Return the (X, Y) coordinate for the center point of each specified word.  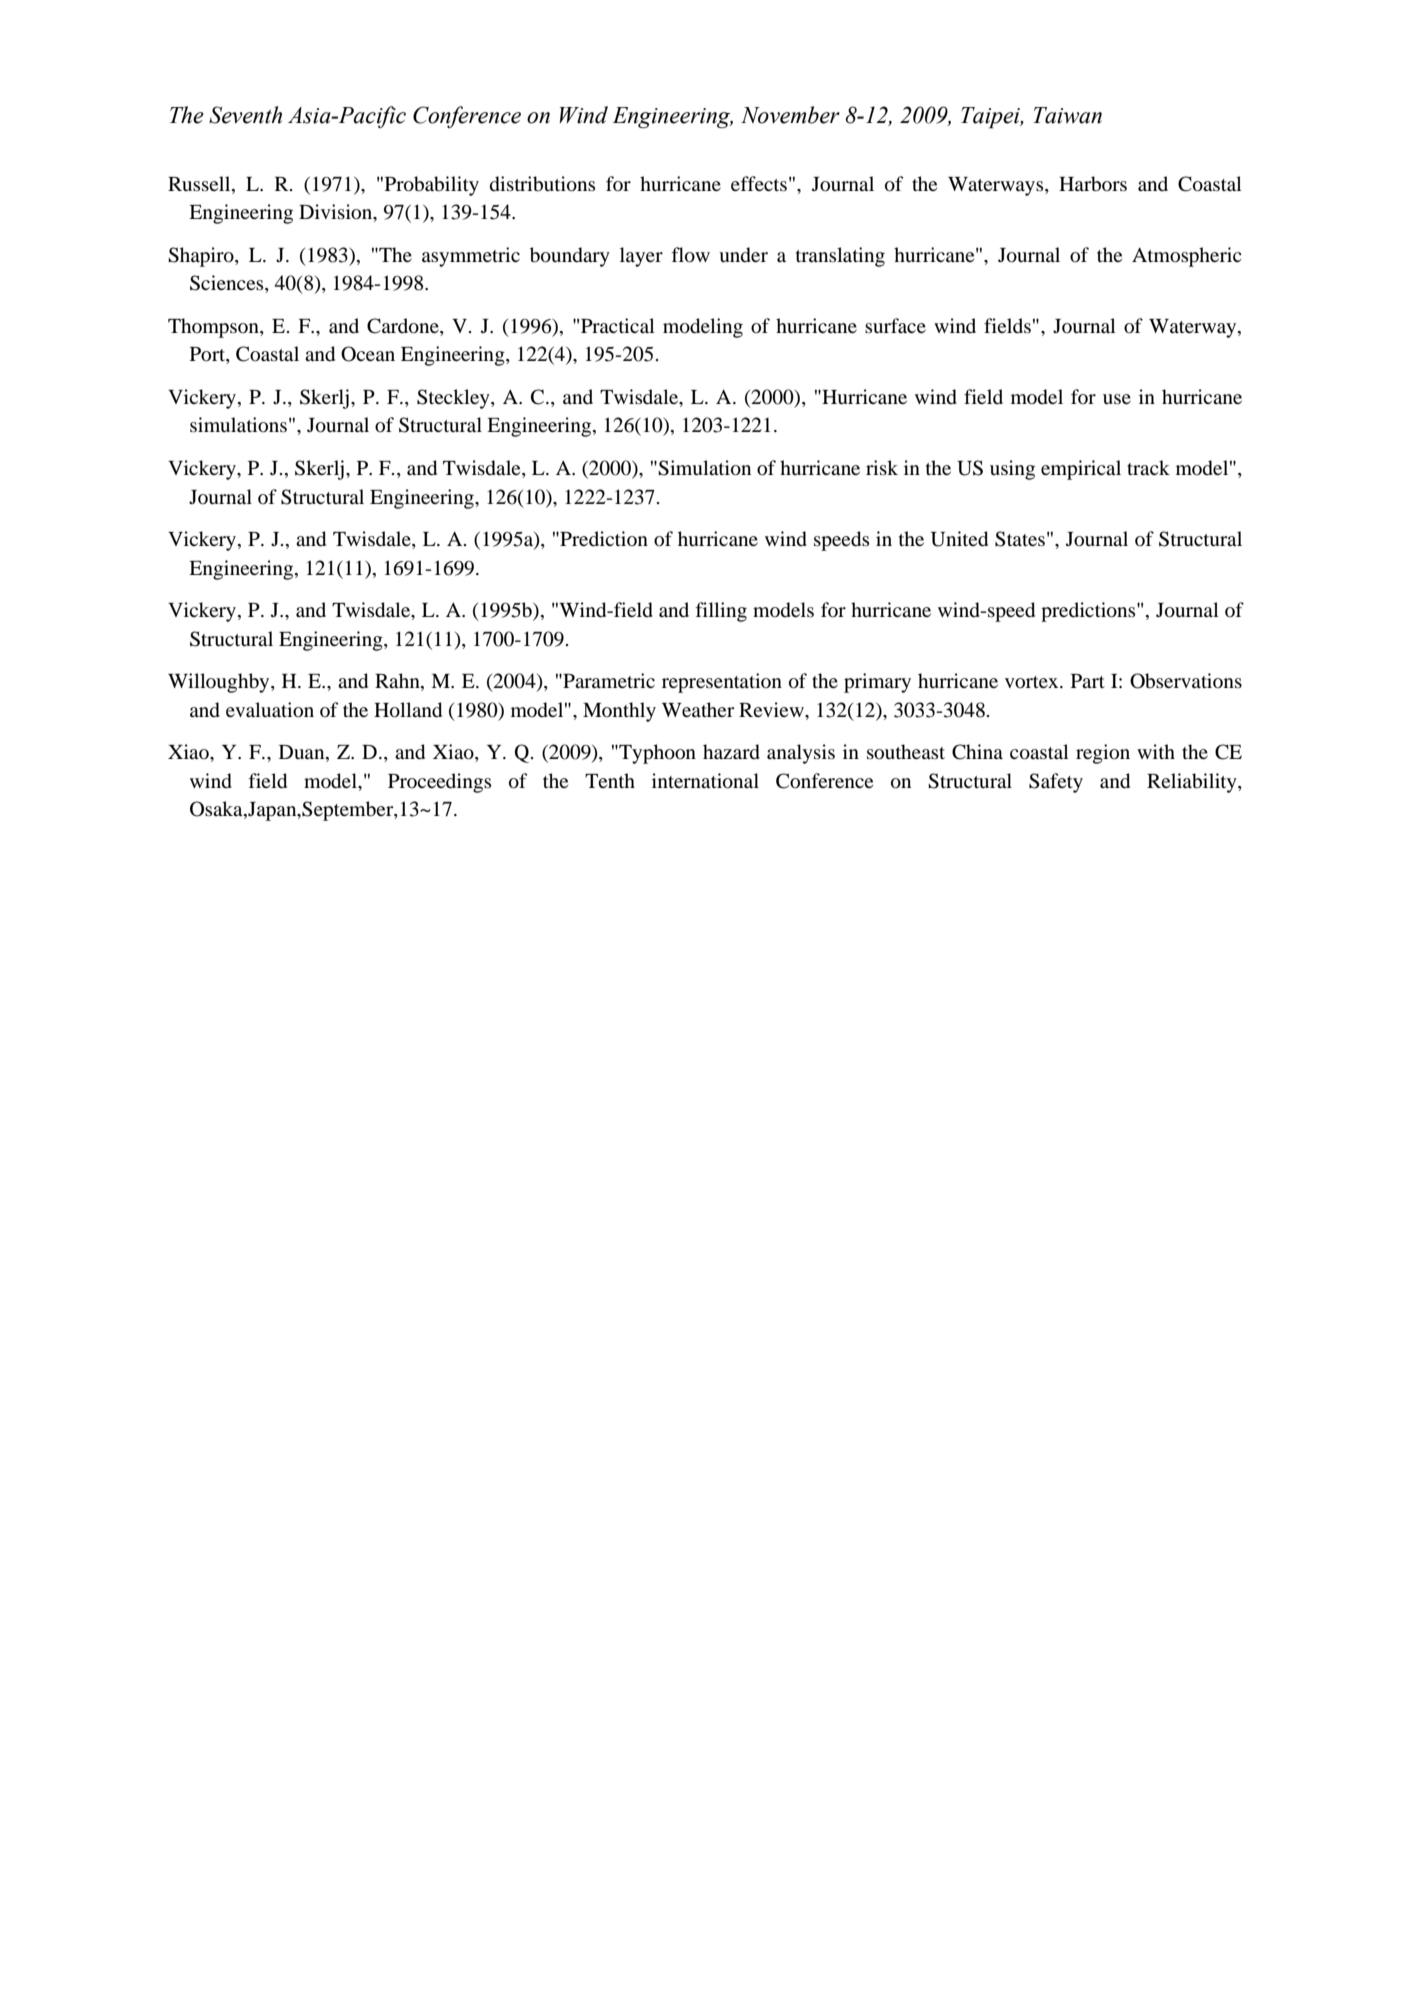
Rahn (398, 682)
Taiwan (1067, 115)
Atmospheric (1187, 257)
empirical (1081, 470)
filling (721, 612)
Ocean (368, 354)
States (1020, 539)
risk (882, 467)
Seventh (245, 115)
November (790, 115)
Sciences (228, 284)
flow (690, 255)
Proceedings (439, 783)
